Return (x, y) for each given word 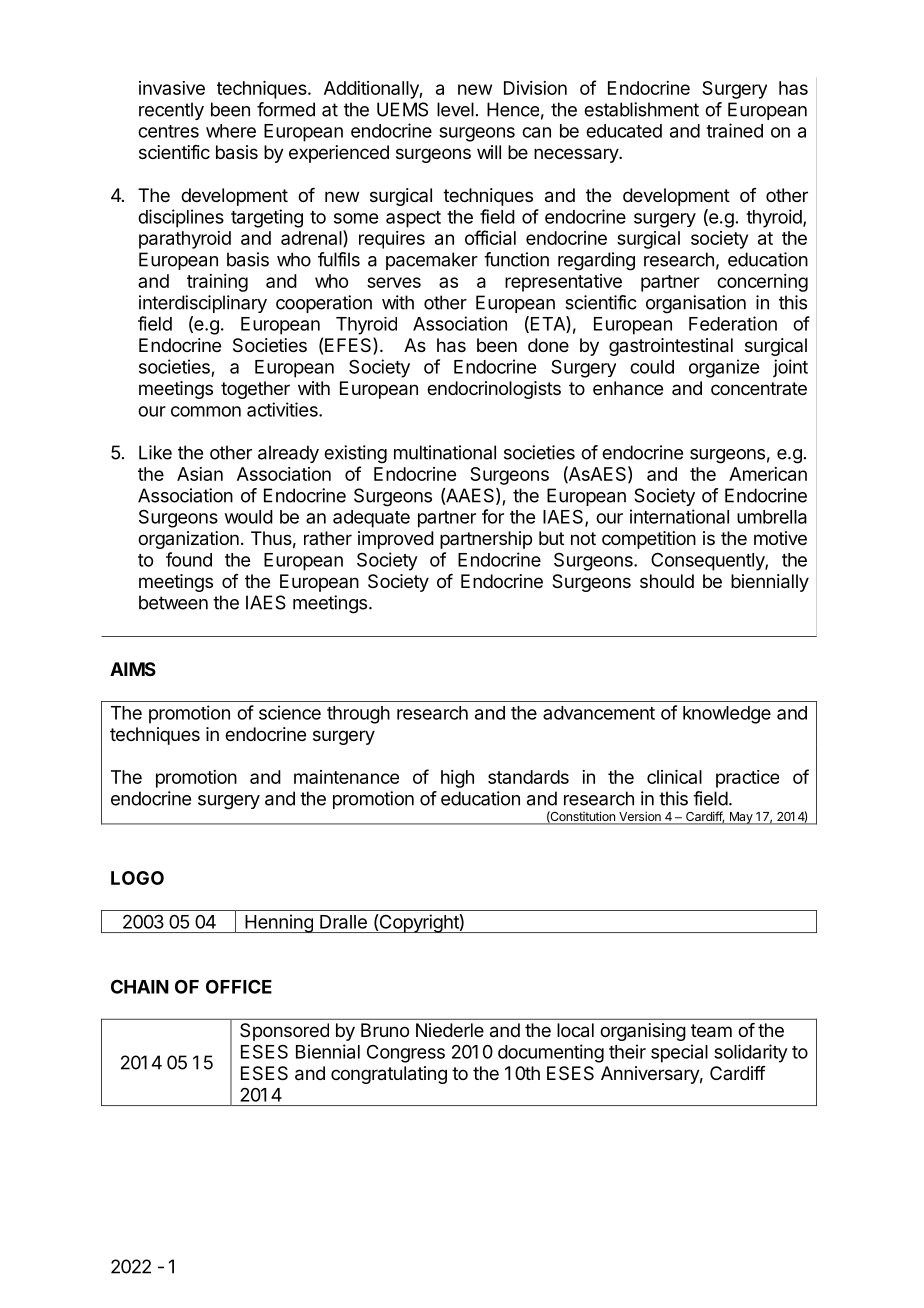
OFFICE (239, 986)
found (189, 559)
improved (396, 540)
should (667, 581)
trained (734, 130)
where (231, 131)
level (455, 109)
